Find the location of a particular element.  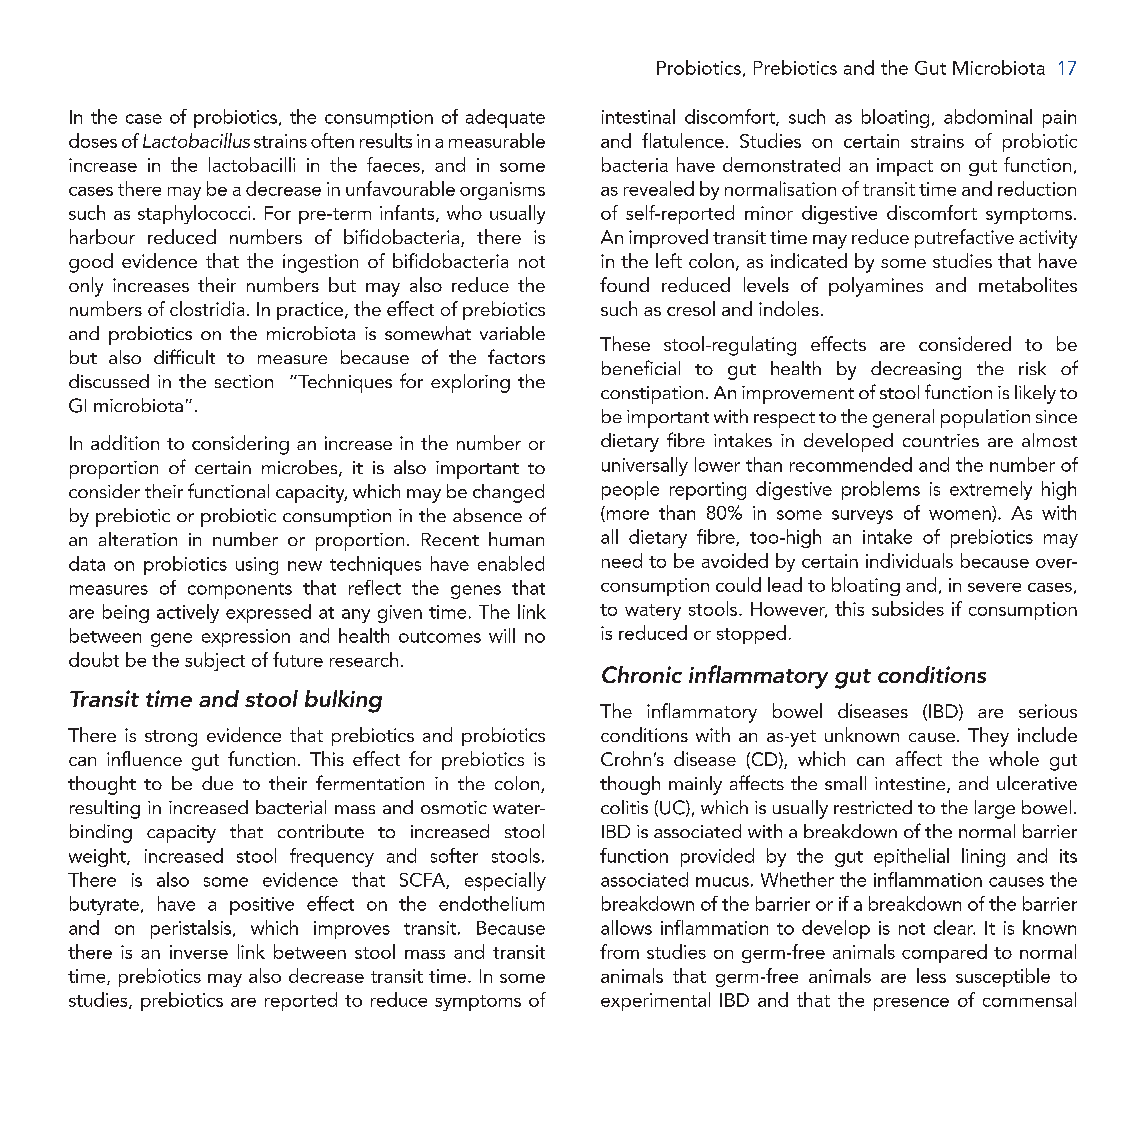

addition is located at coordinates (125, 442).
